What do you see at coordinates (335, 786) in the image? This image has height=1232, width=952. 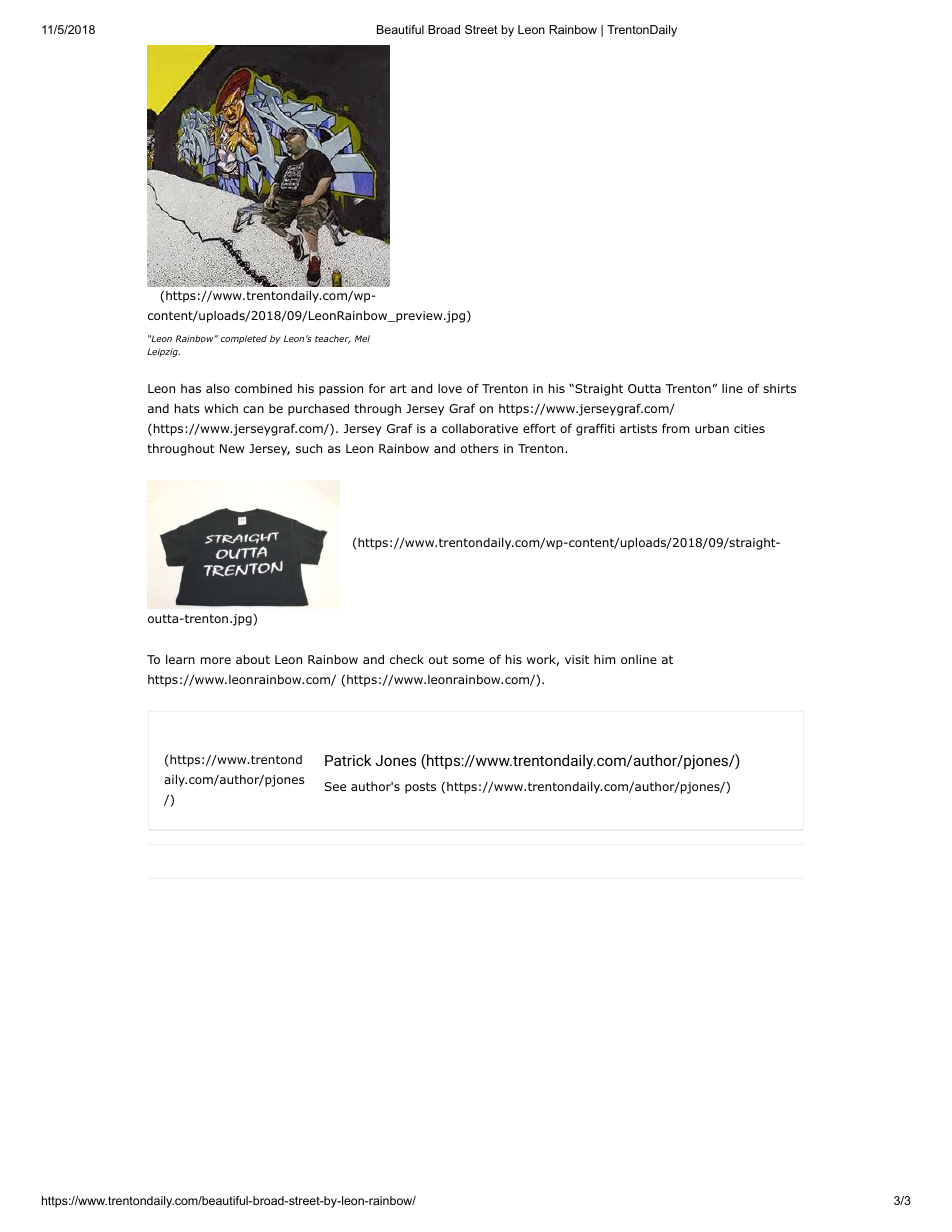 I see `See` at bounding box center [335, 786].
